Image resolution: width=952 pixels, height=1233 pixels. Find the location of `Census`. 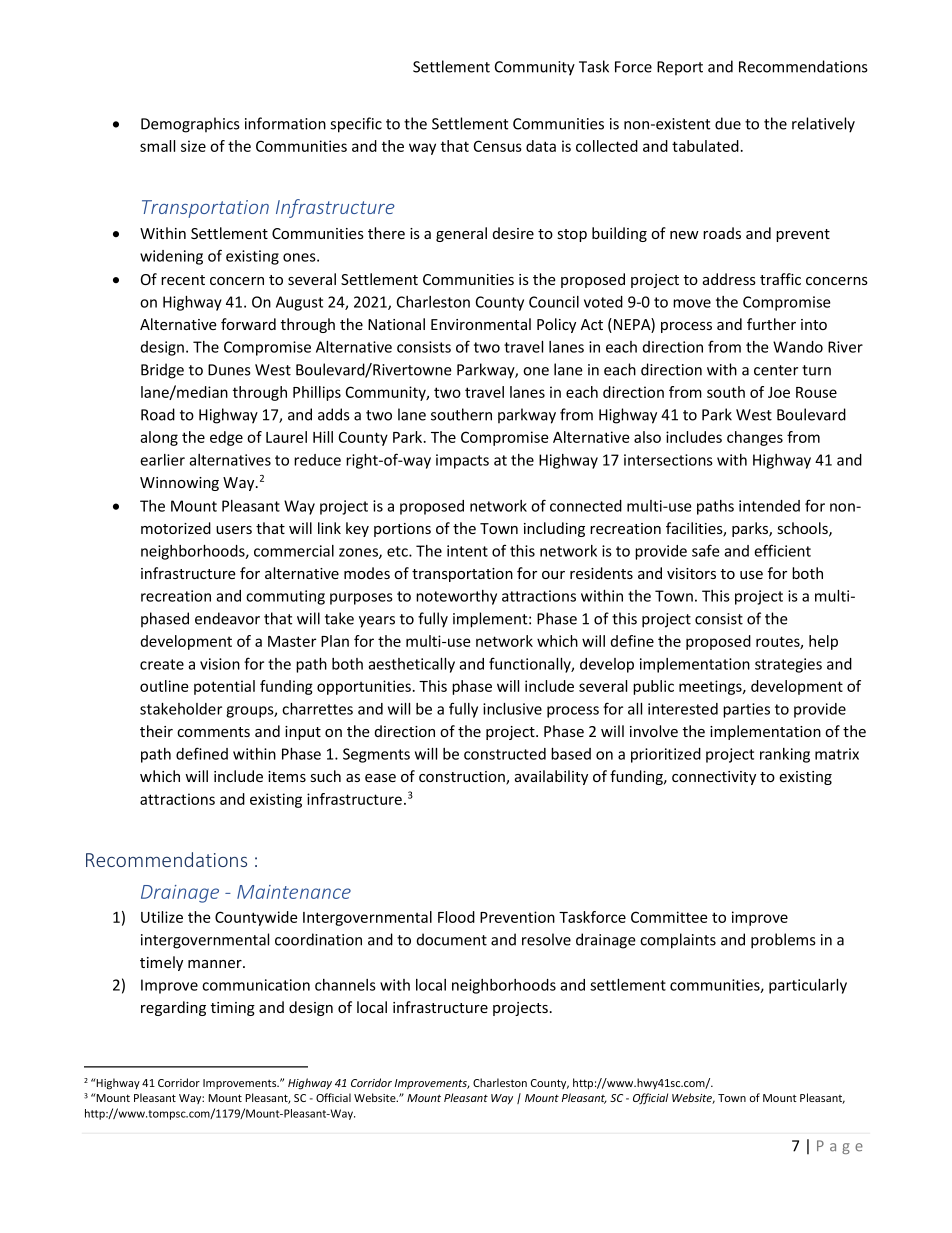

Census is located at coordinates (498, 146).
